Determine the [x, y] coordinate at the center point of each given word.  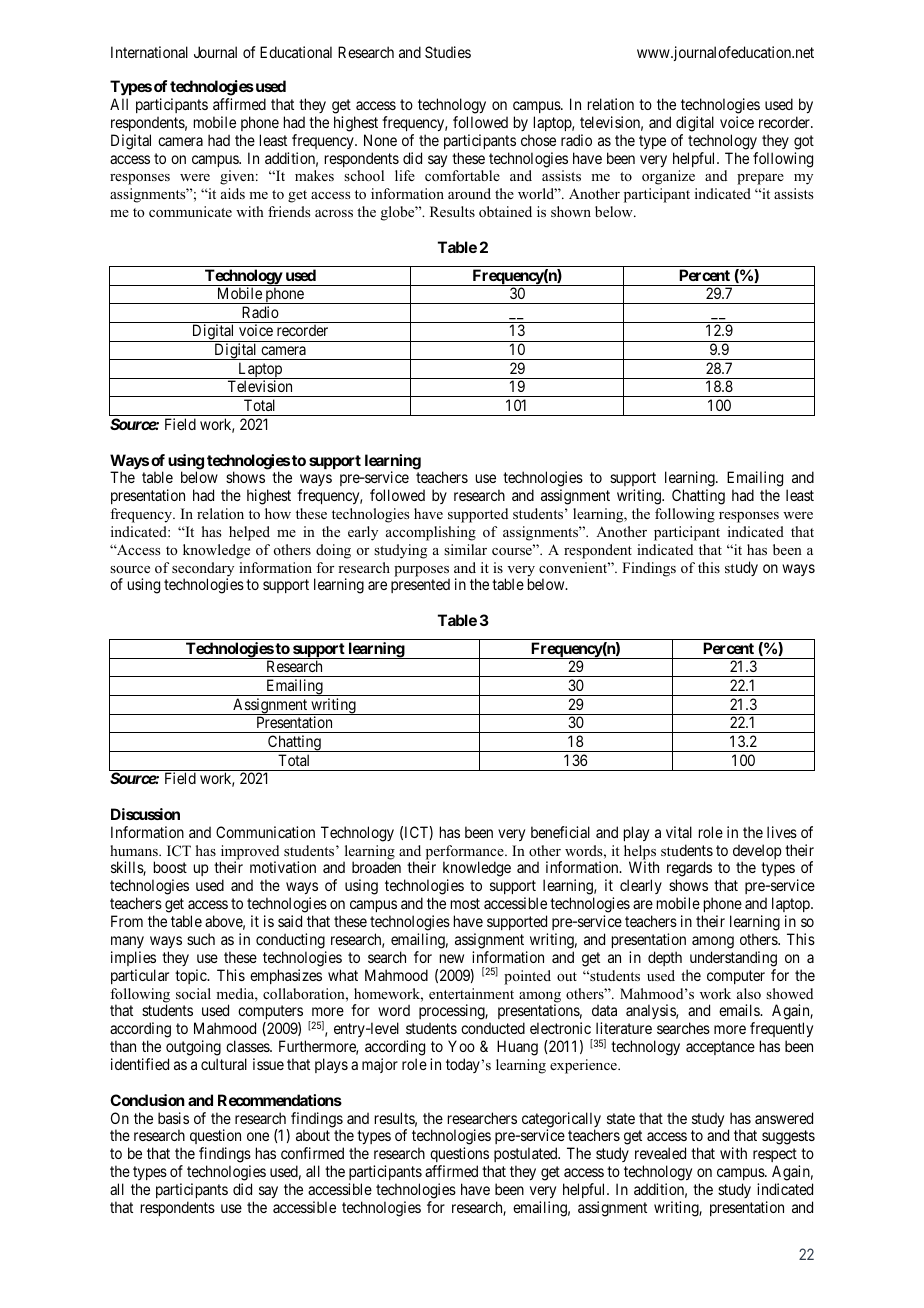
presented [420, 585]
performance [466, 853]
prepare [760, 179]
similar [465, 549]
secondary [203, 570]
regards [689, 870]
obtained [505, 212]
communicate [190, 212]
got [804, 142]
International [149, 52]
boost [170, 867]
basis [173, 1118]
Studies [448, 52]
